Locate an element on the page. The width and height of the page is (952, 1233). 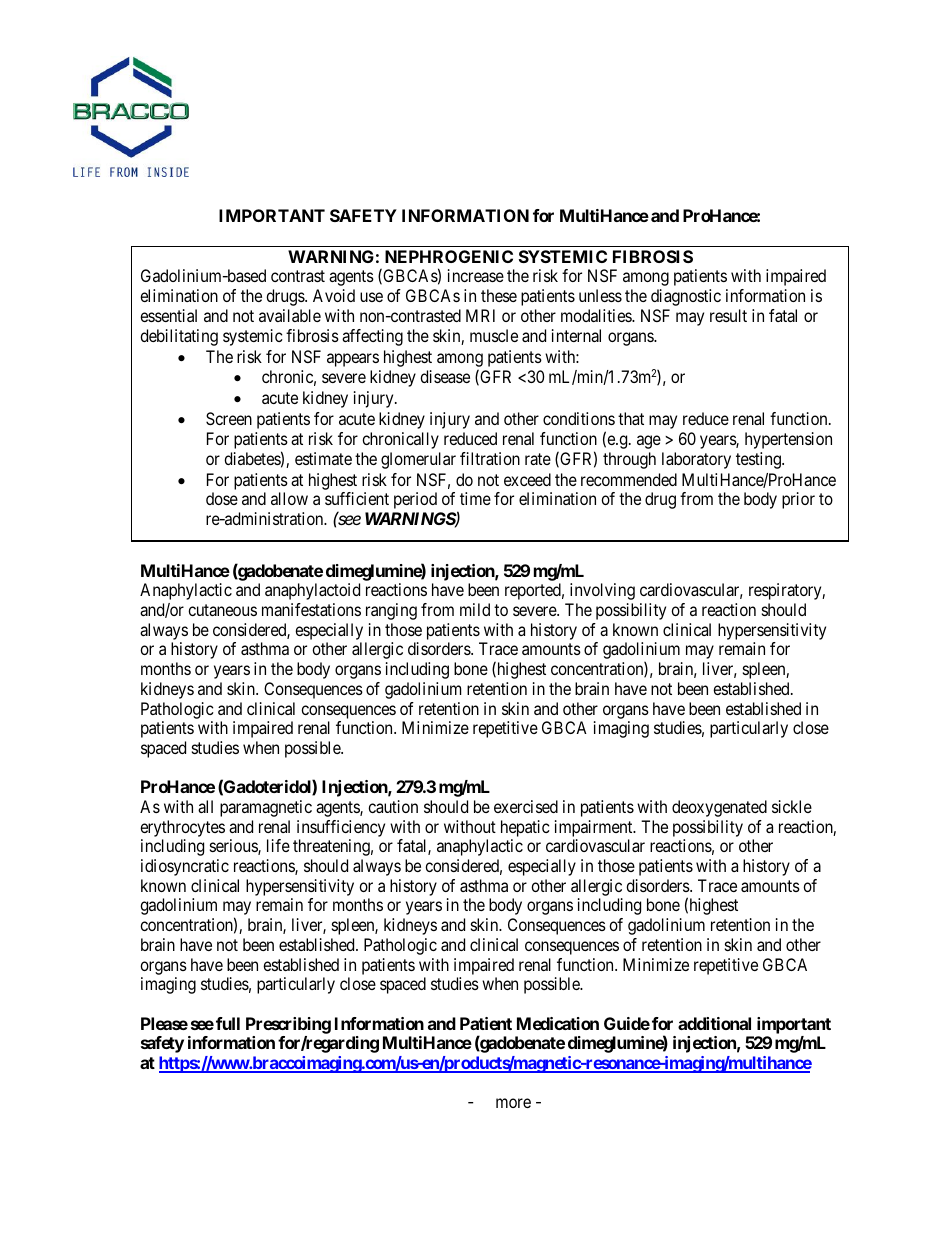
mild is located at coordinates (475, 609).
